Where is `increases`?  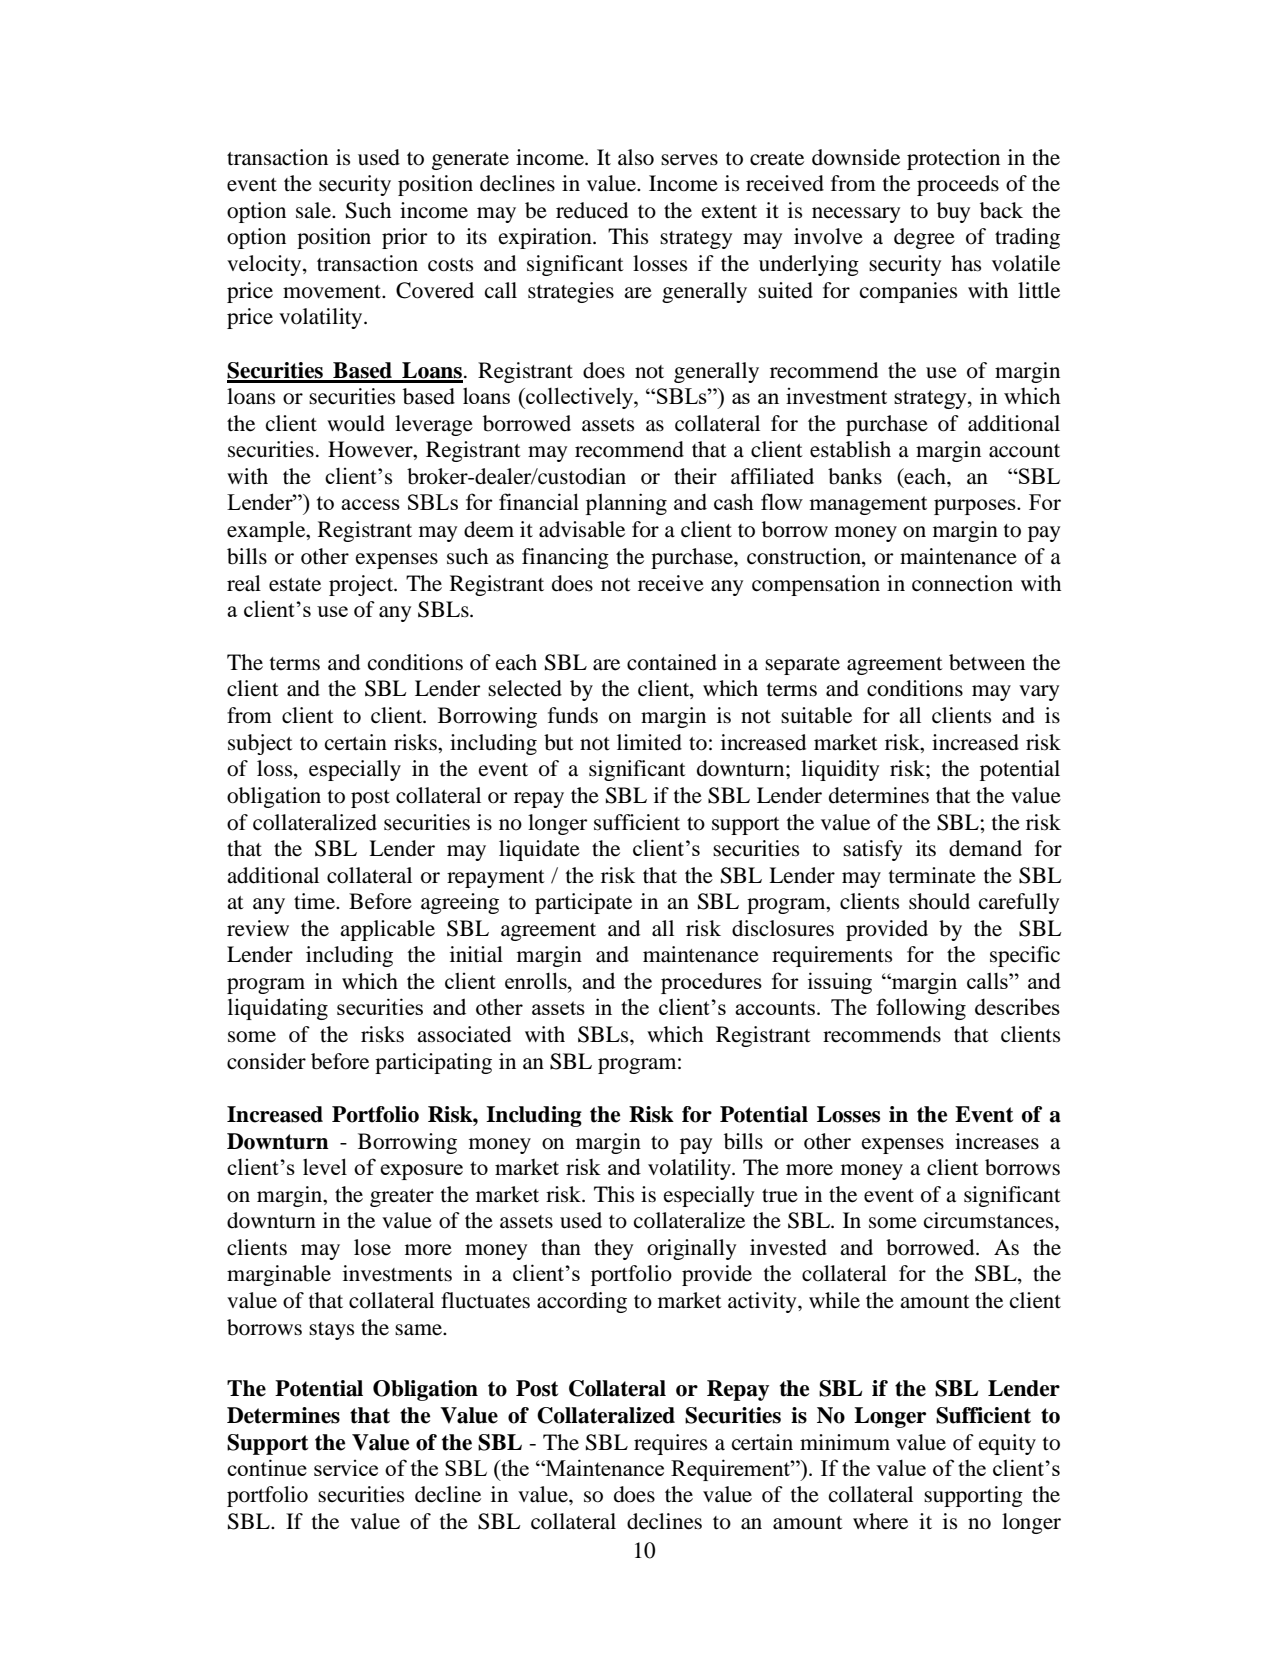 increases is located at coordinates (997, 1141).
